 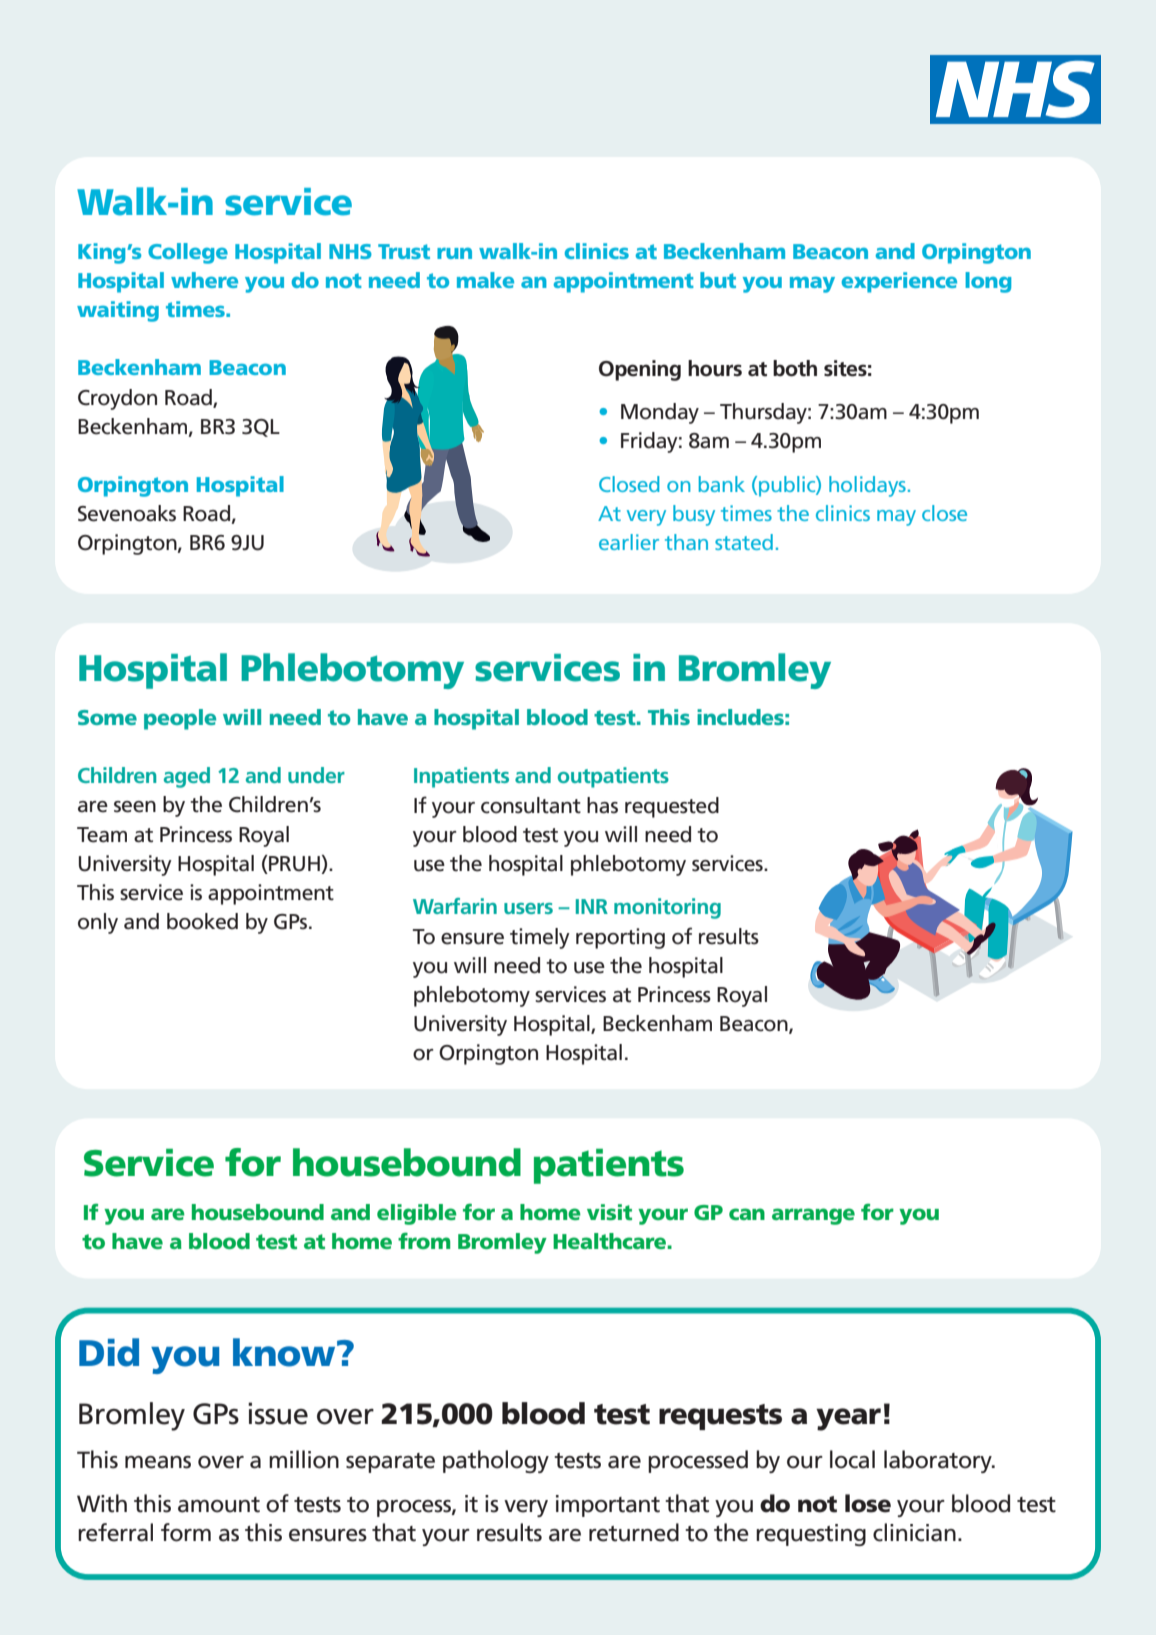 What do you see at coordinates (485, 280) in the document?
I see `make` at bounding box center [485, 280].
